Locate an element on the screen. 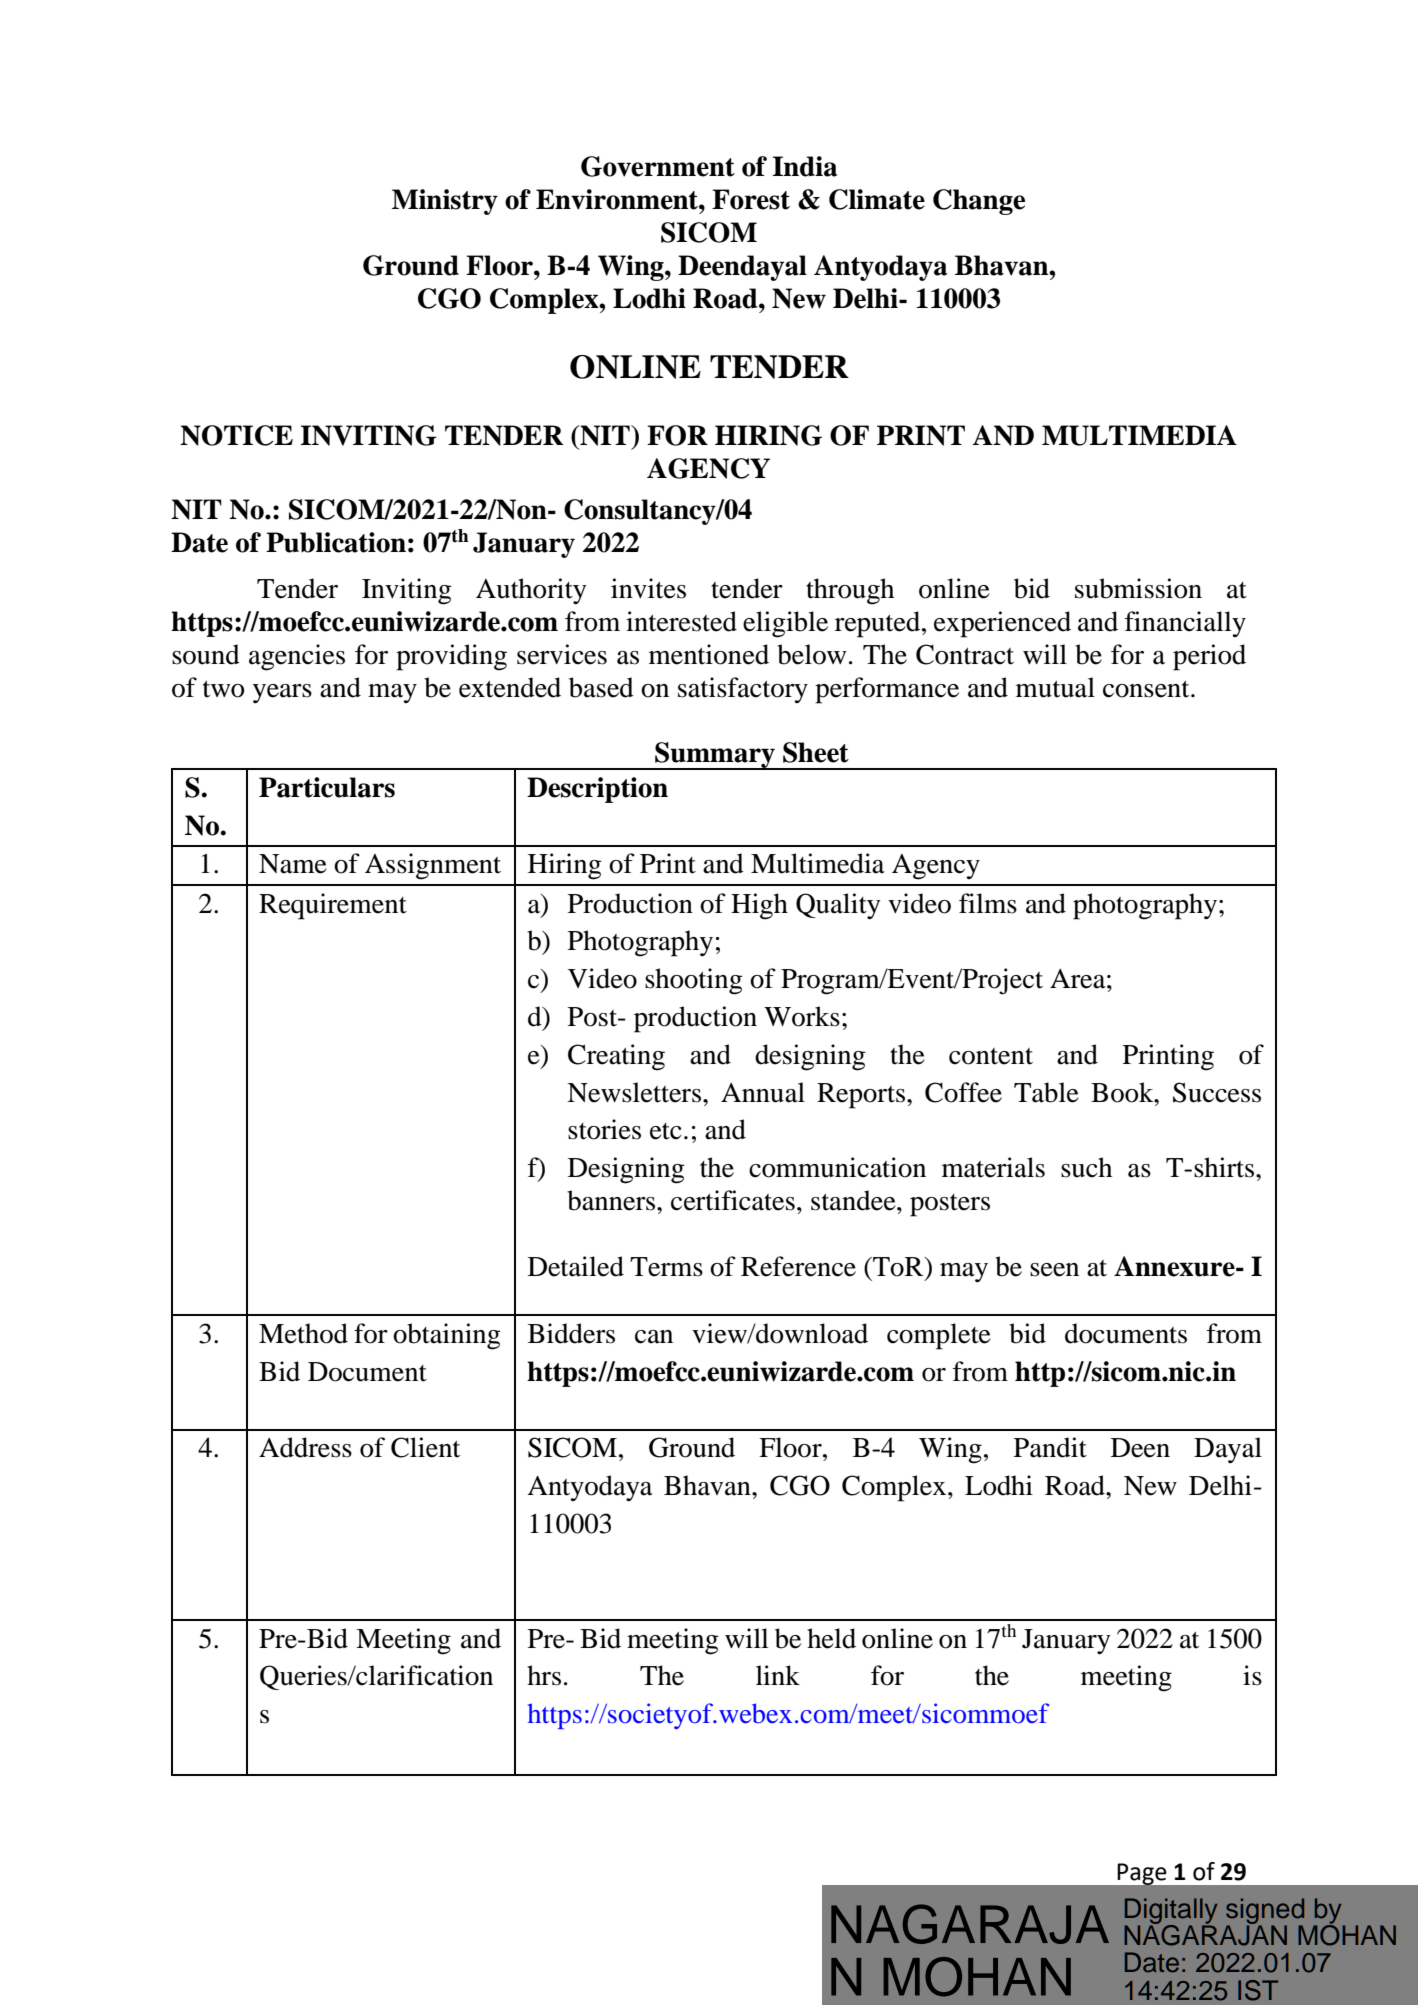 The height and width of the screenshot is (2005, 1418). seen is located at coordinates (1054, 1270).
